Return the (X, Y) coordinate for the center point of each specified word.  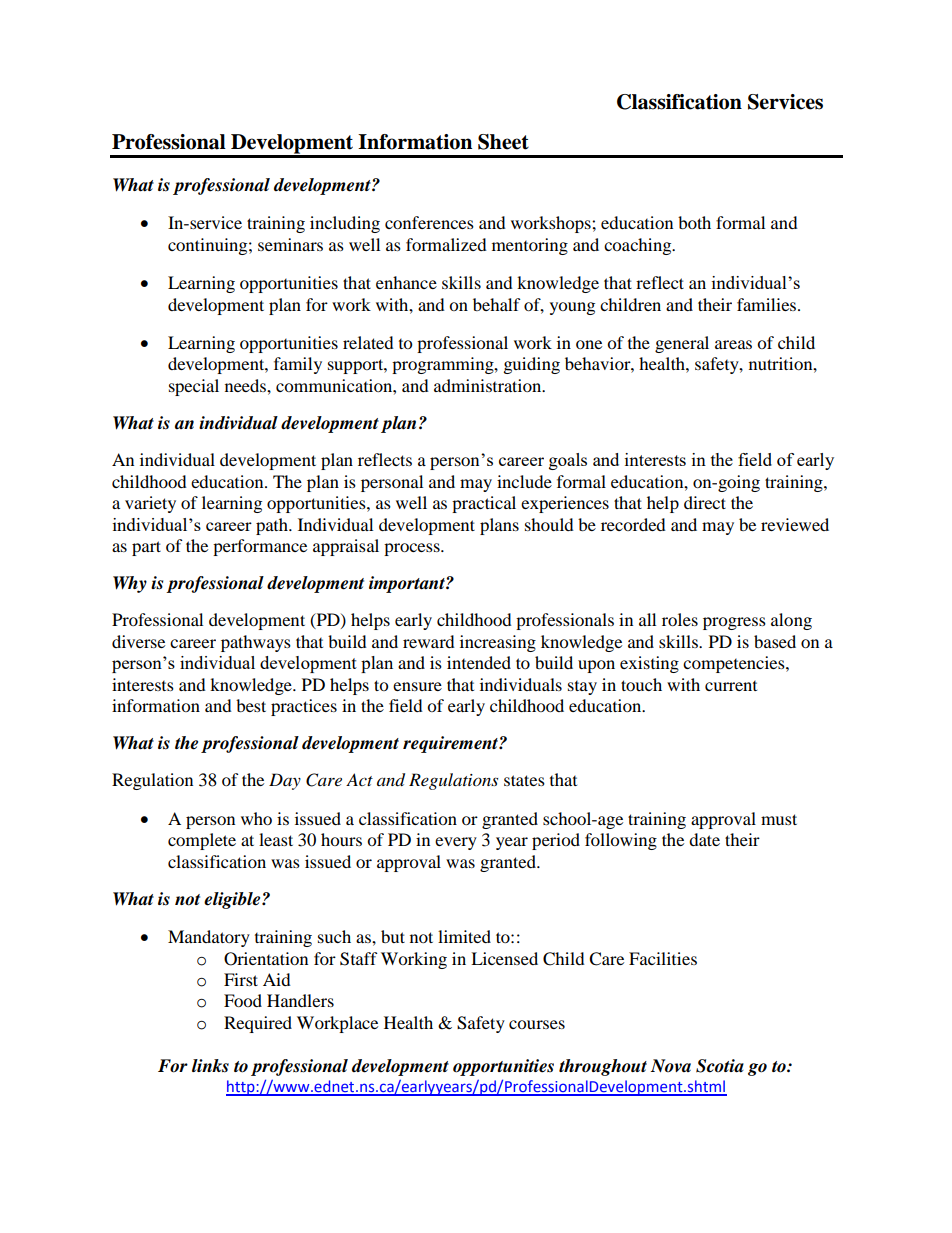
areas (733, 344)
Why (130, 584)
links (210, 1066)
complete (202, 841)
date (704, 839)
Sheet (503, 142)
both (694, 222)
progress (734, 623)
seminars (290, 244)
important (408, 584)
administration (489, 385)
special (194, 387)
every (456, 843)
